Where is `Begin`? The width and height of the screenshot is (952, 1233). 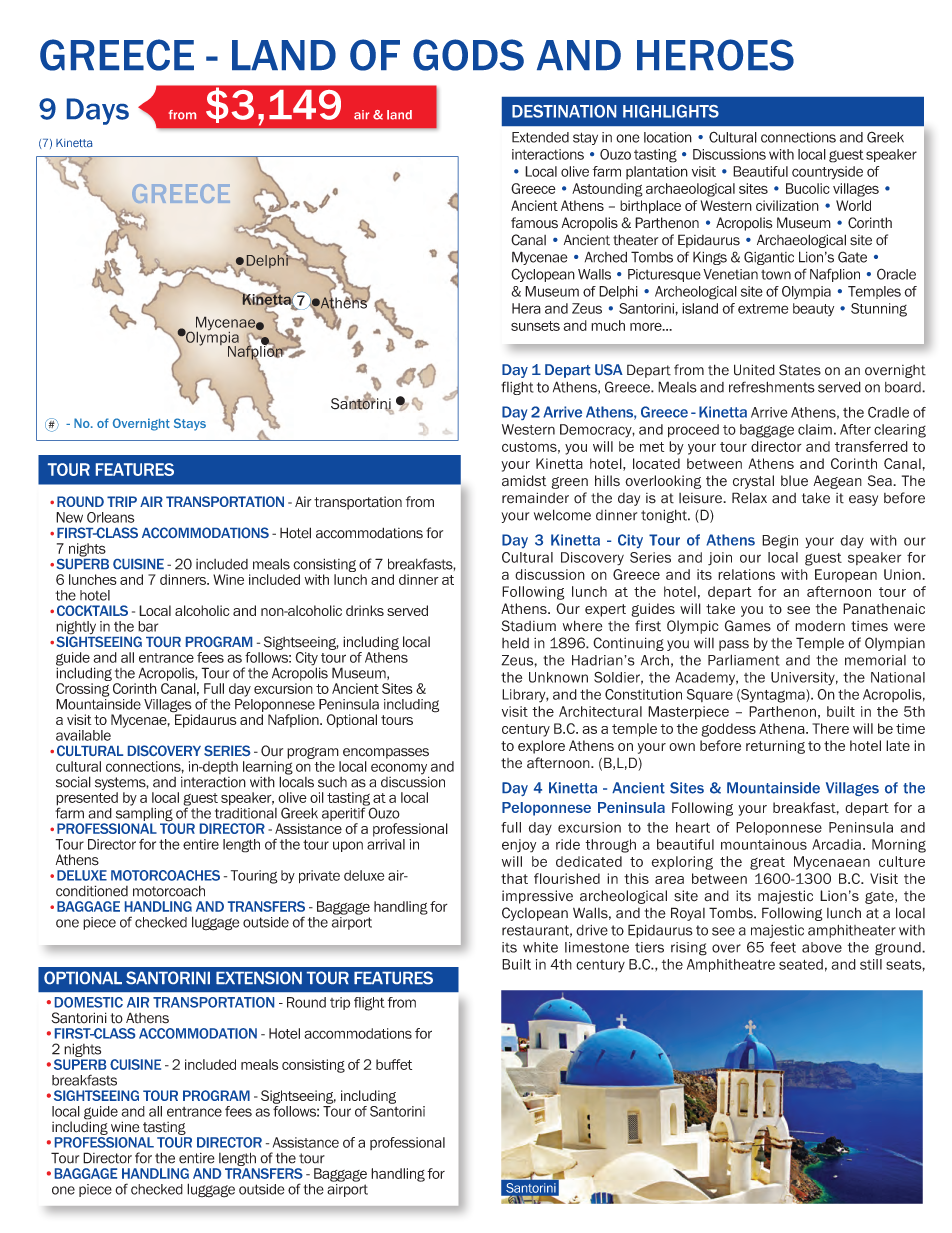
Begin is located at coordinates (780, 542).
